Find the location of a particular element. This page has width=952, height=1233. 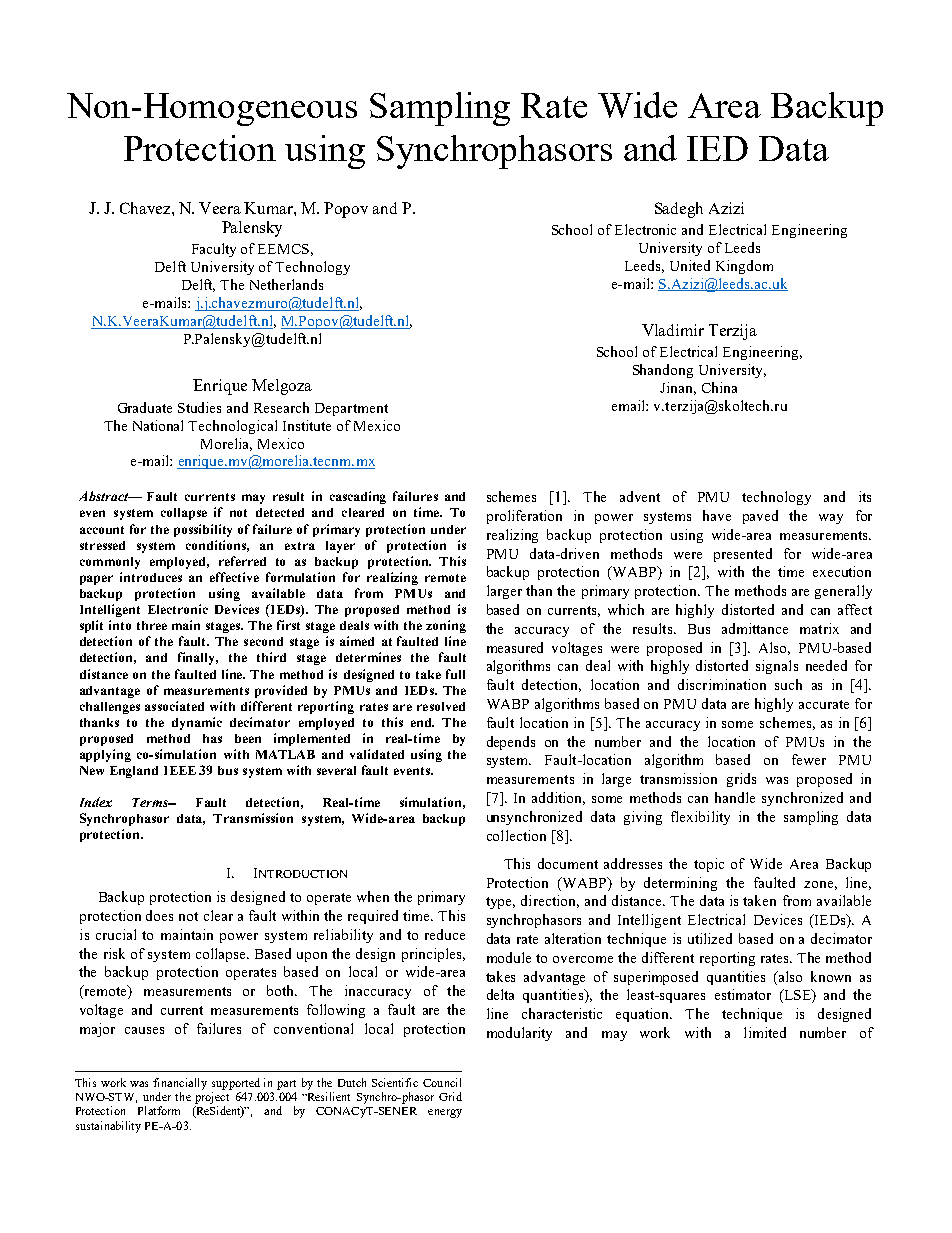

United is located at coordinates (690, 265).
